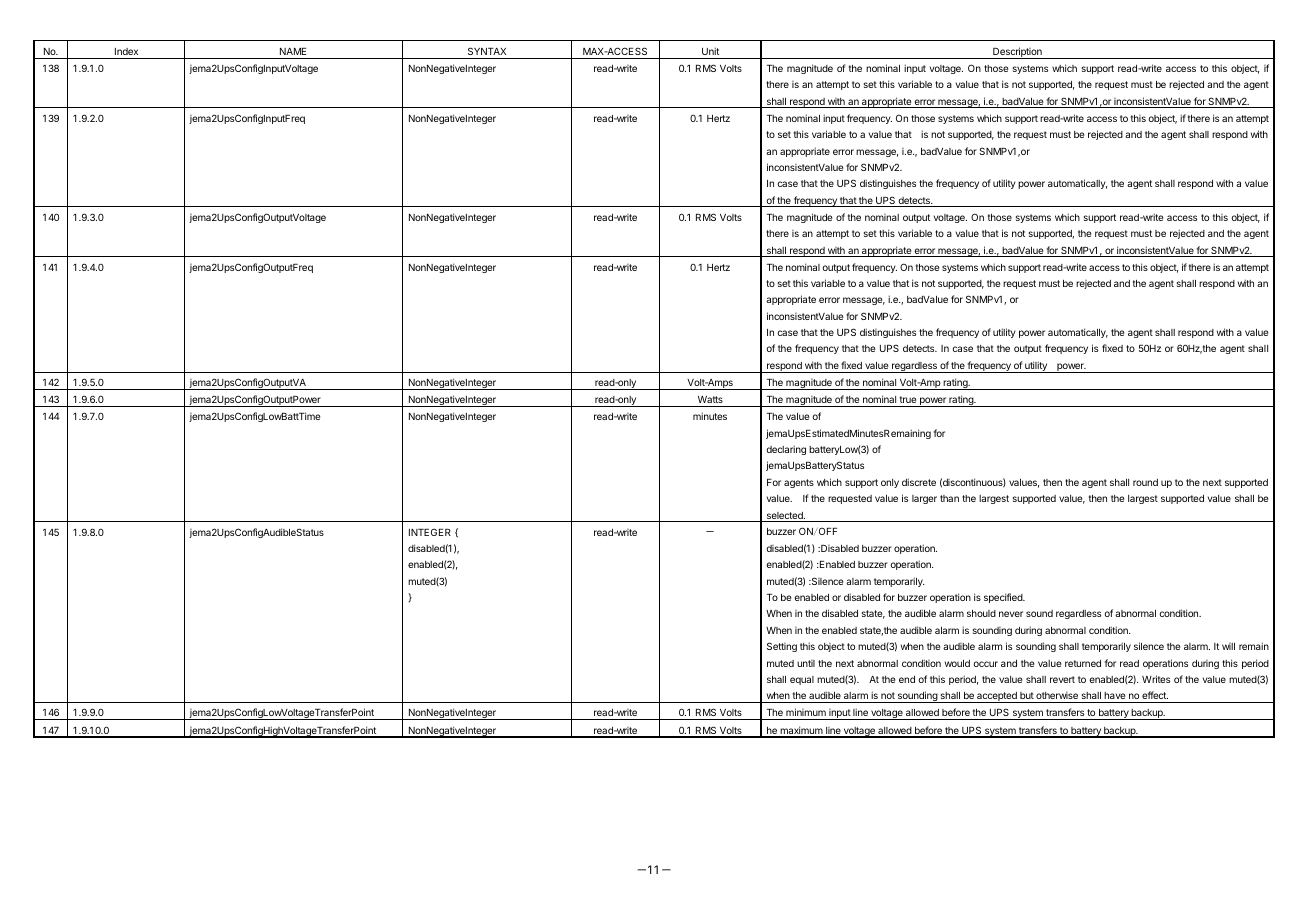  What do you see at coordinates (801, 731) in the screenshot?
I see `maximum` at bounding box center [801, 731].
